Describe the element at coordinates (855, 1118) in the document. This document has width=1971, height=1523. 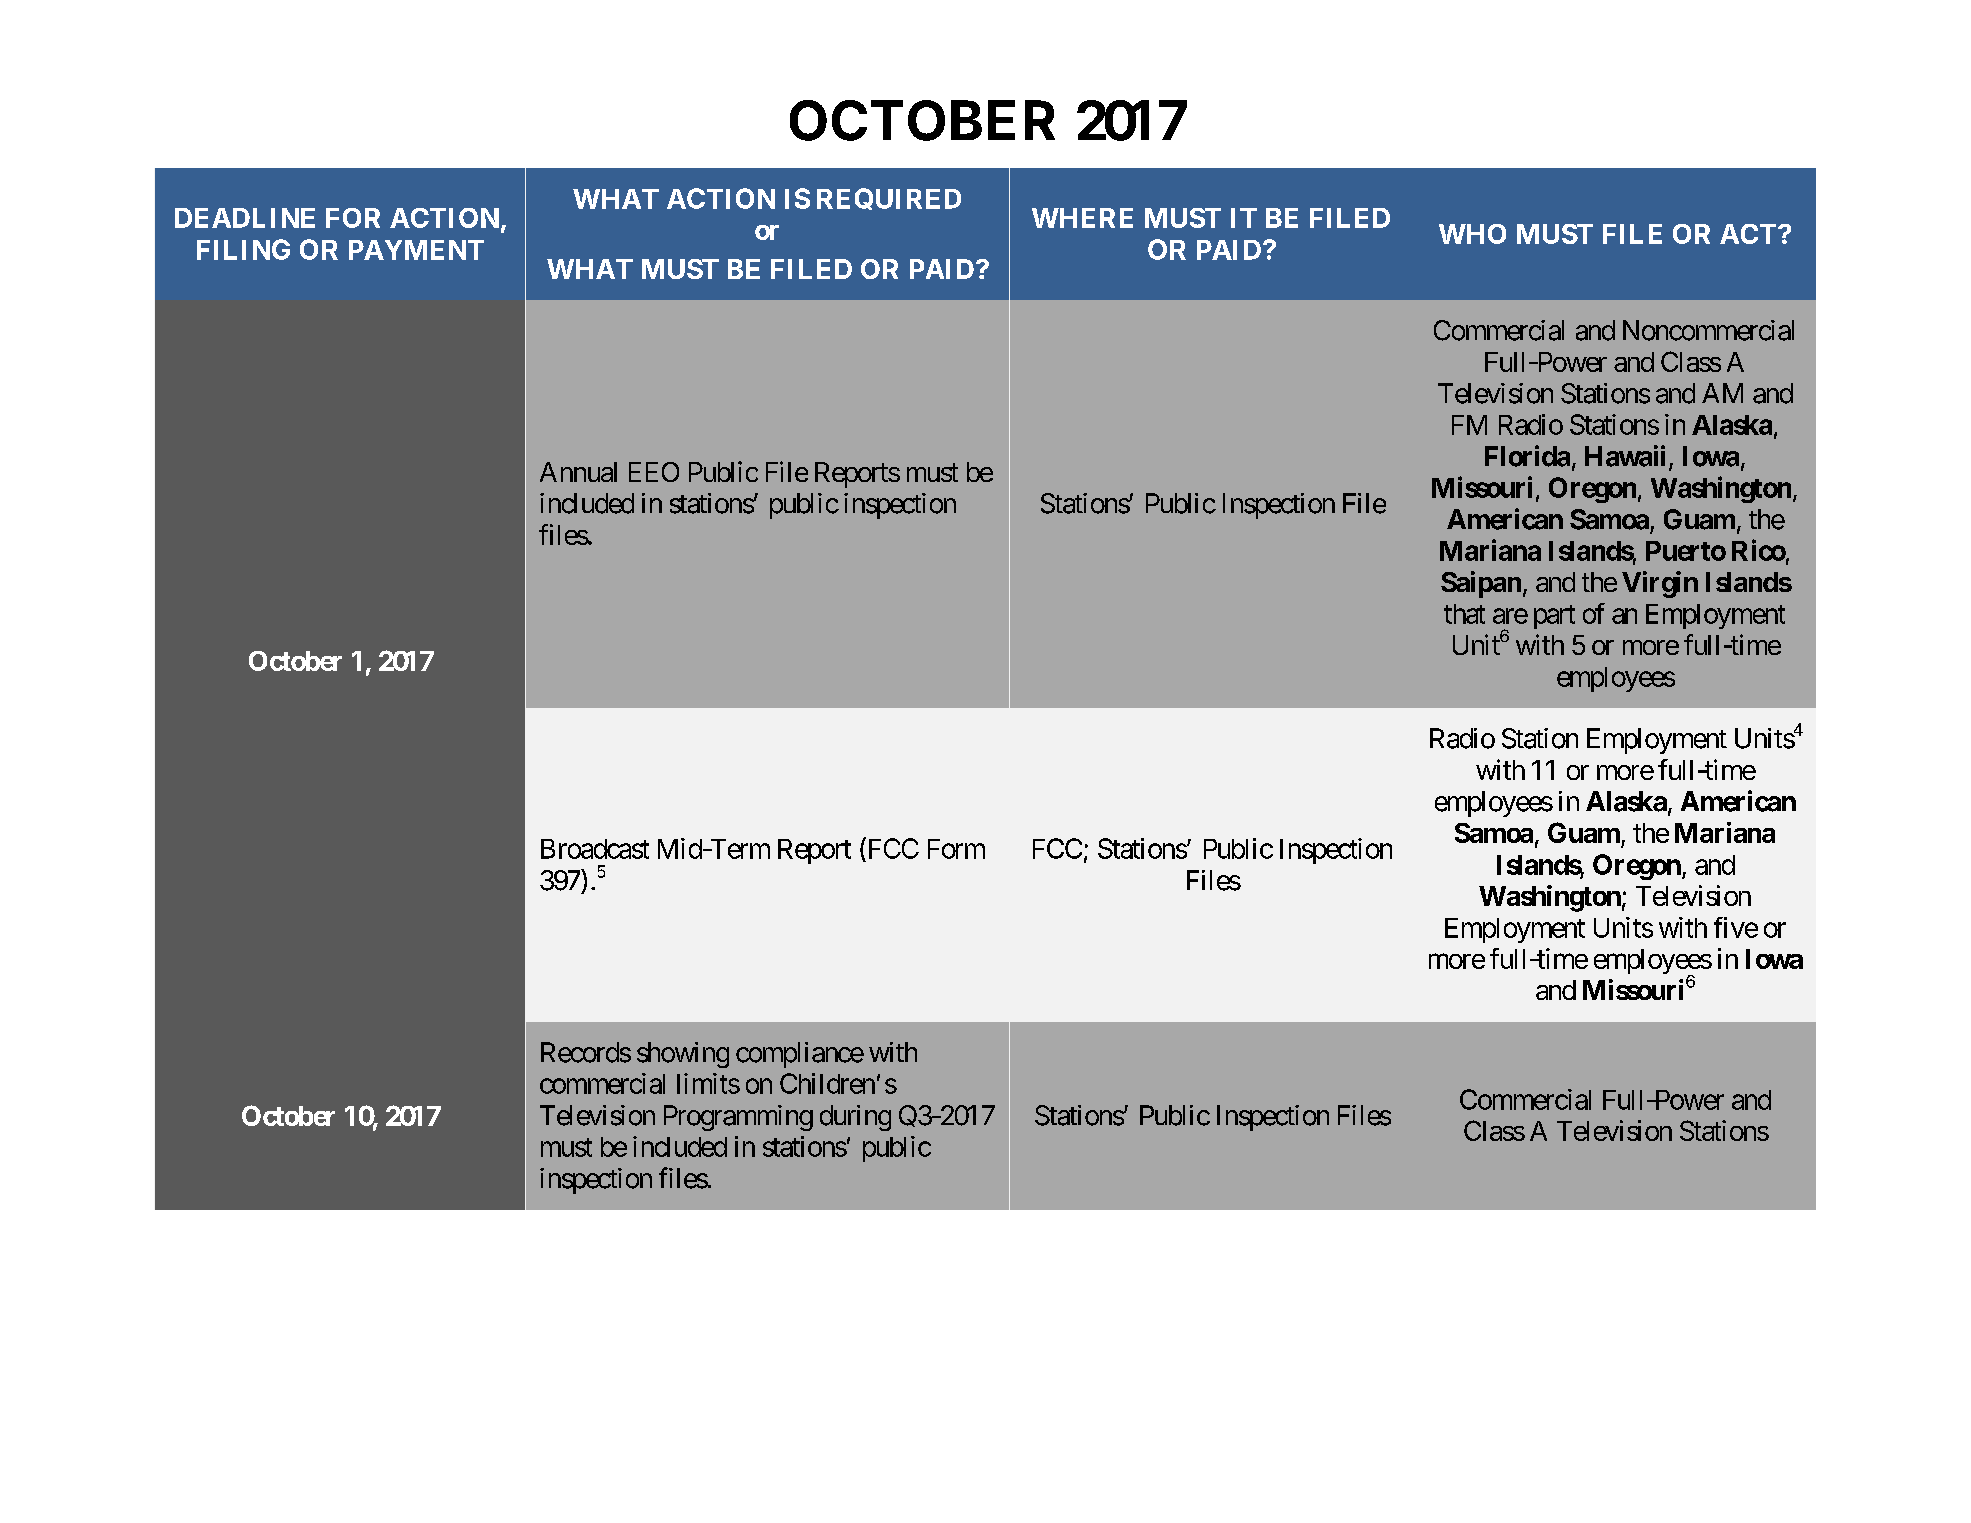
I see `during` at that location.
